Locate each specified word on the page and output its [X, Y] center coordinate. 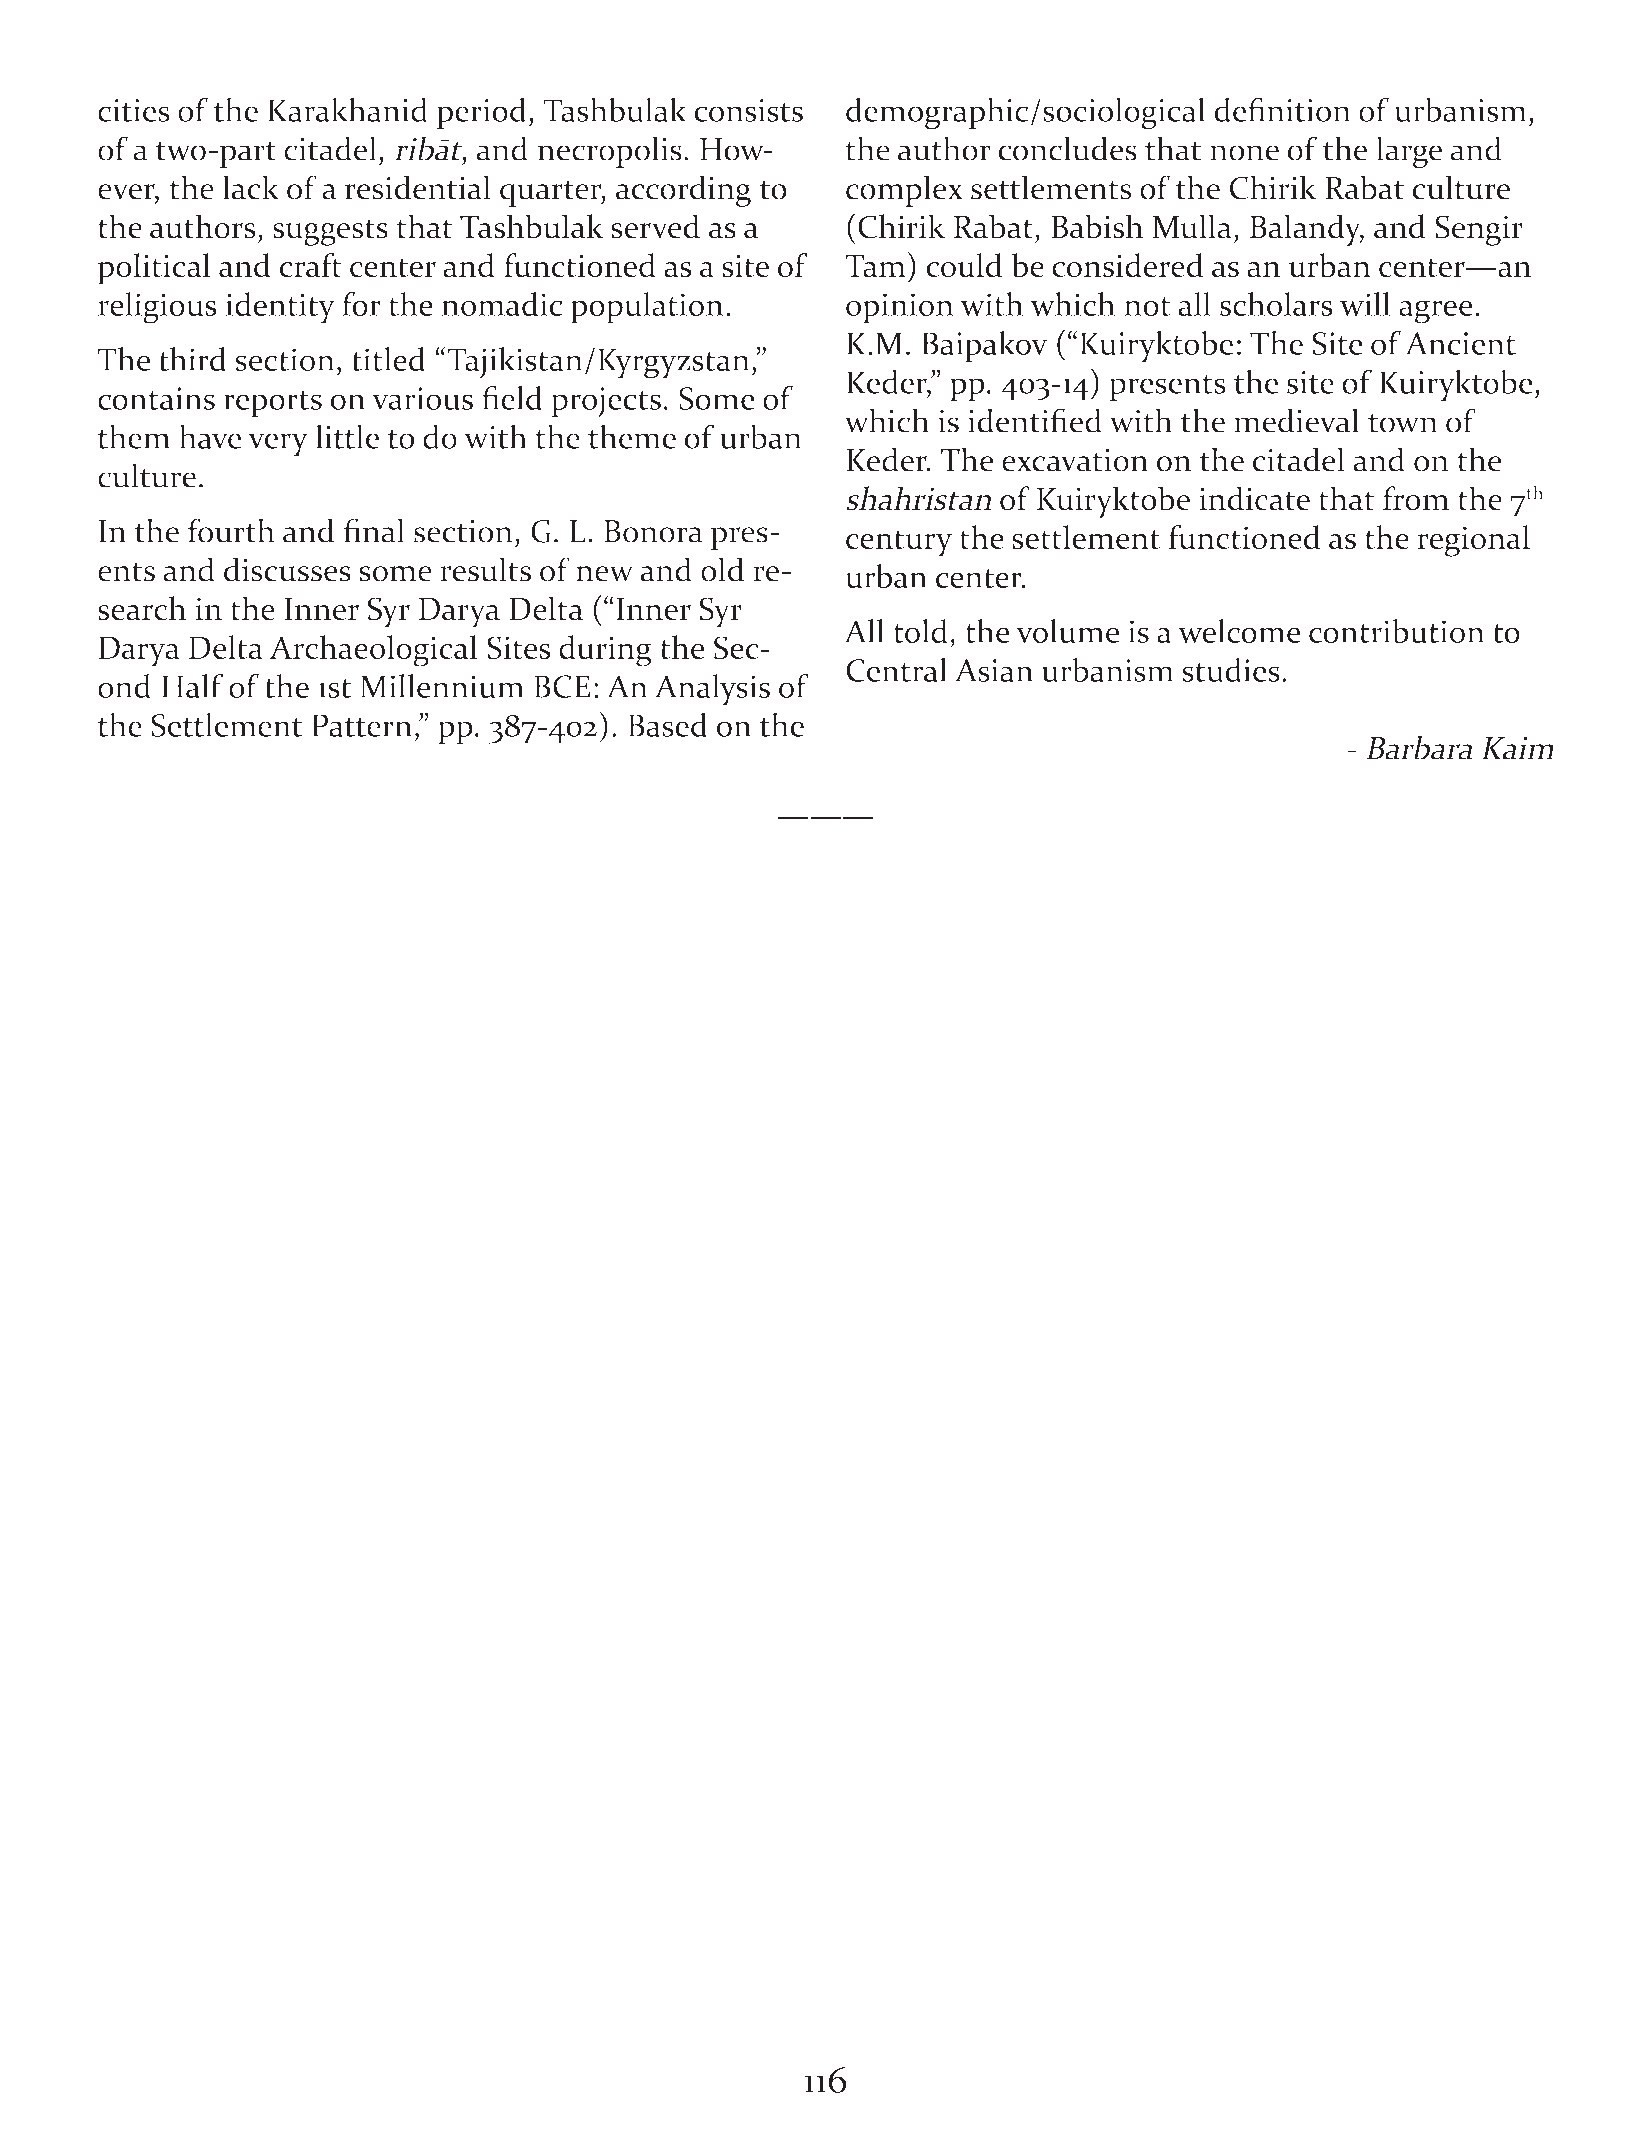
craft [311, 265]
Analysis [712, 690]
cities [134, 110]
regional [1473, 541]
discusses [287, 569]
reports [273, 404]
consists [748, 110]
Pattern [362, 725]
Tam [875, 266]
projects [606, 402]
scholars [1276, 304]
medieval [1296, 420]
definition [1282, 109]
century [899, 543]
